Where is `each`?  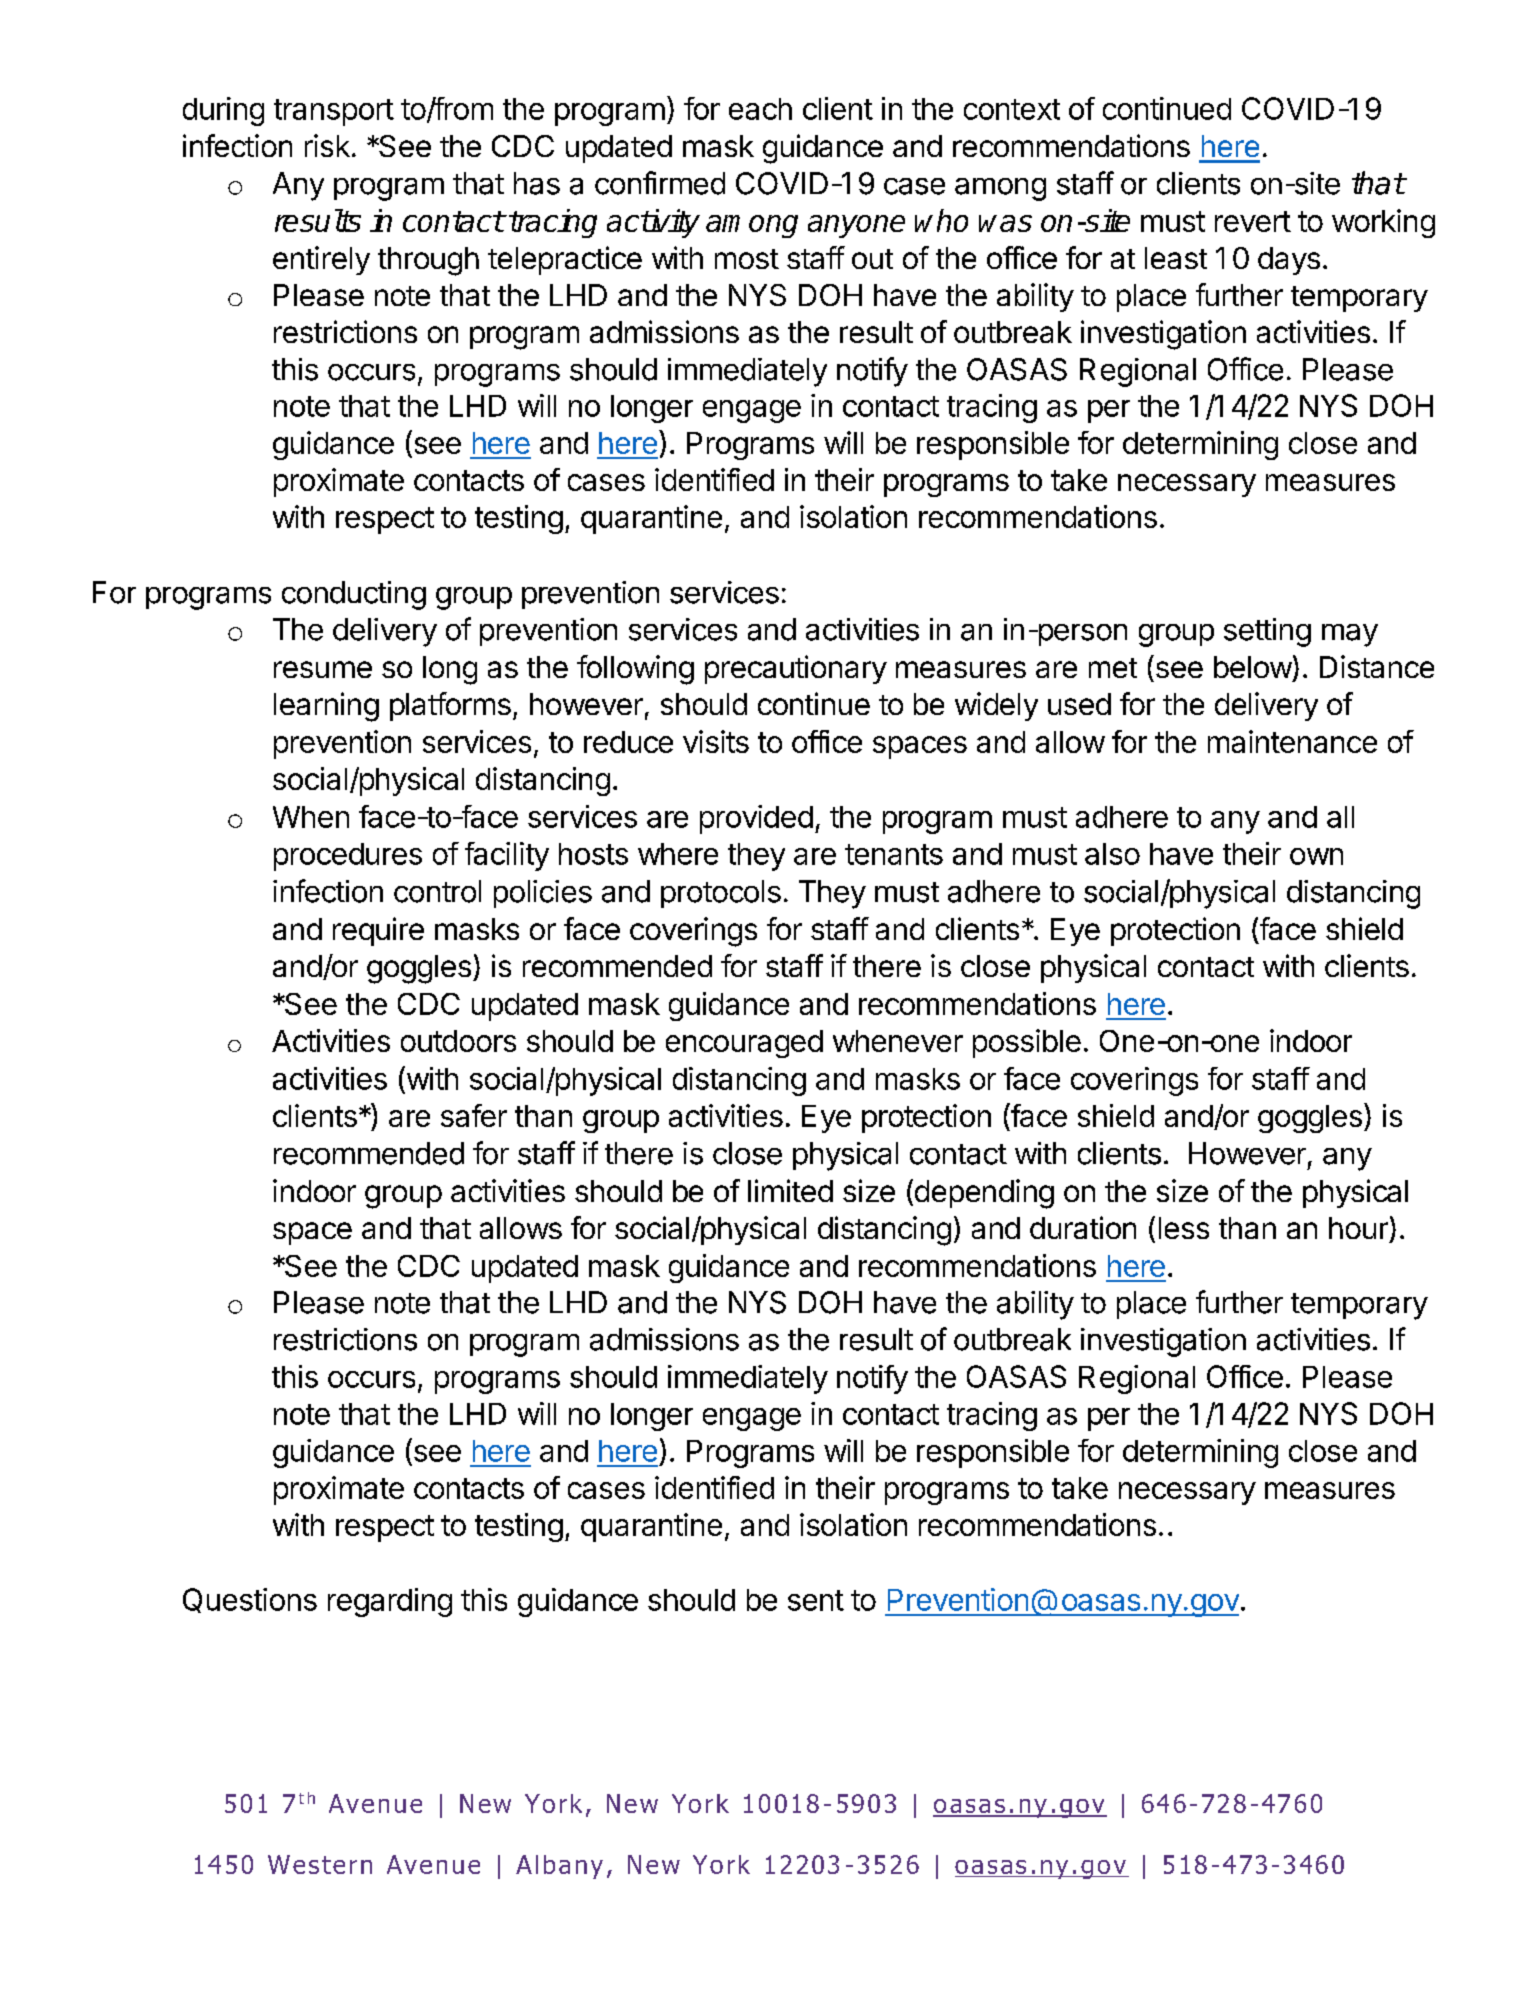 each is located at coordinates (760, 109).
